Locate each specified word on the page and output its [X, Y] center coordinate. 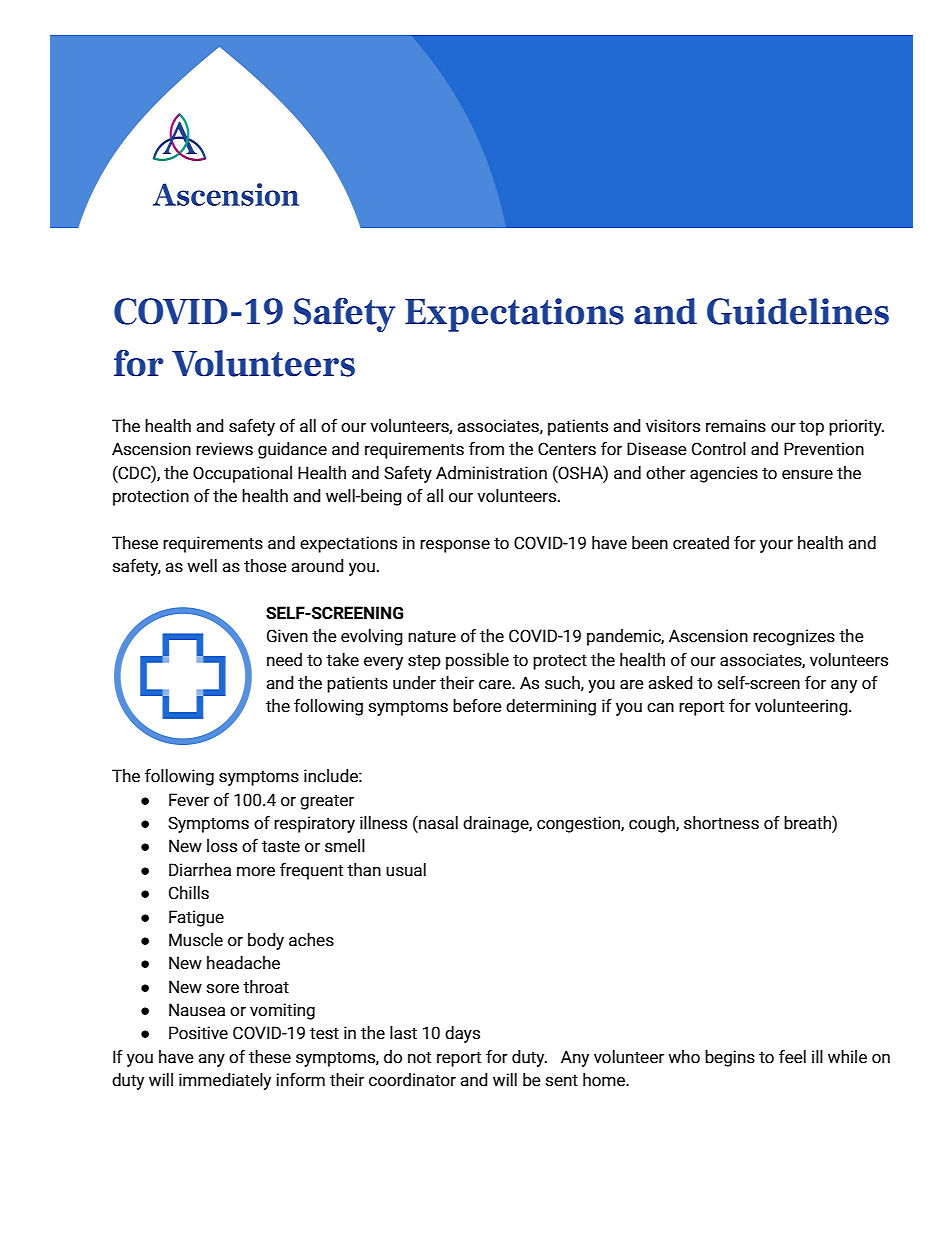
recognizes [794, 637]
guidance [292, 450]
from [486, 449]
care [496, 685]
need [284, 660]
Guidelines [798, 311]
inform [300, 1080]
